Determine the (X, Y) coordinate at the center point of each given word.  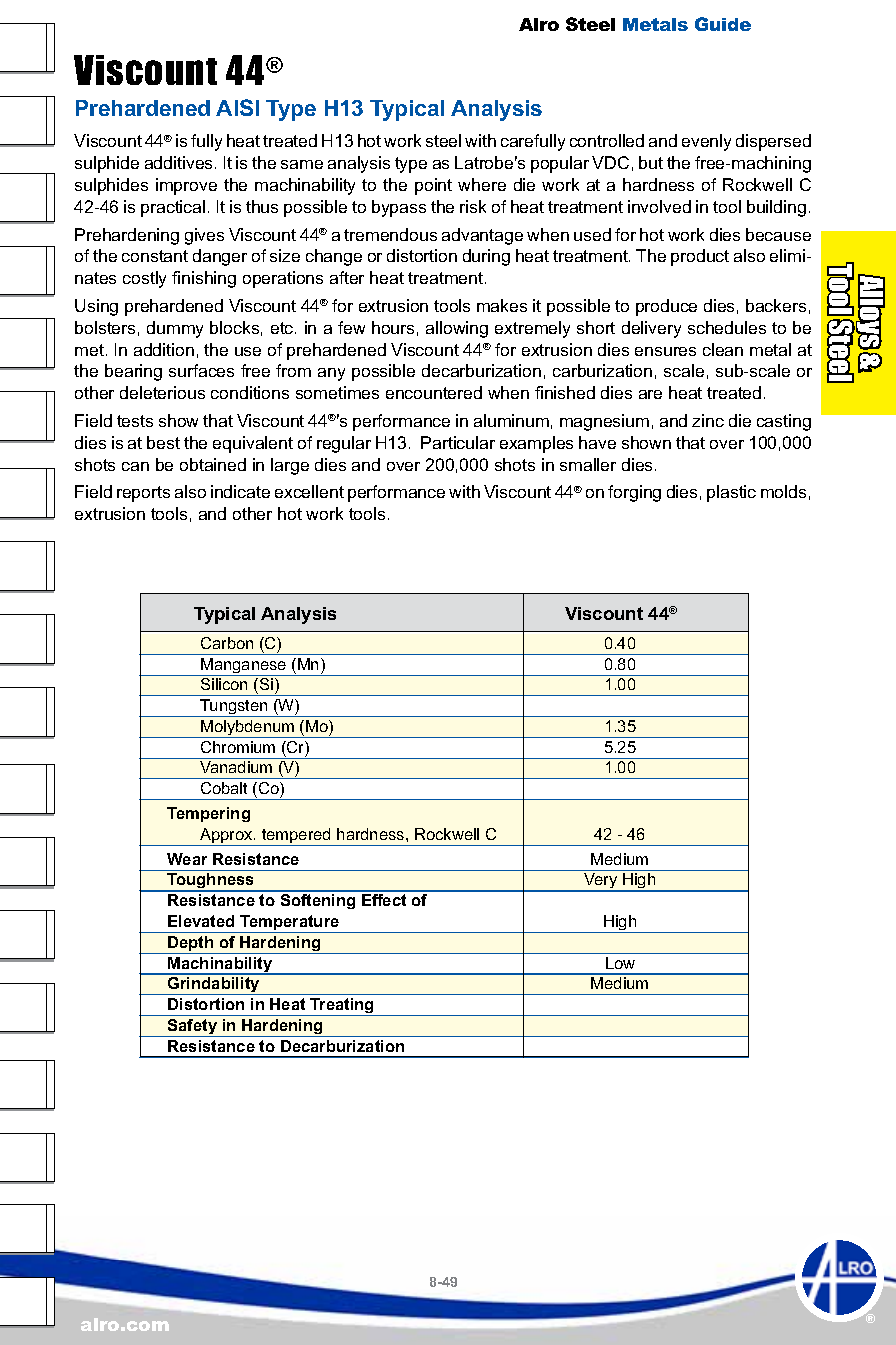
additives (178, 162)
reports (143, 494)
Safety (193, 1028)
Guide (723, 24)
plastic (731, 493)
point (433, 186)
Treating (342, 1007)
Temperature (290, 924)
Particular (458, 442)
